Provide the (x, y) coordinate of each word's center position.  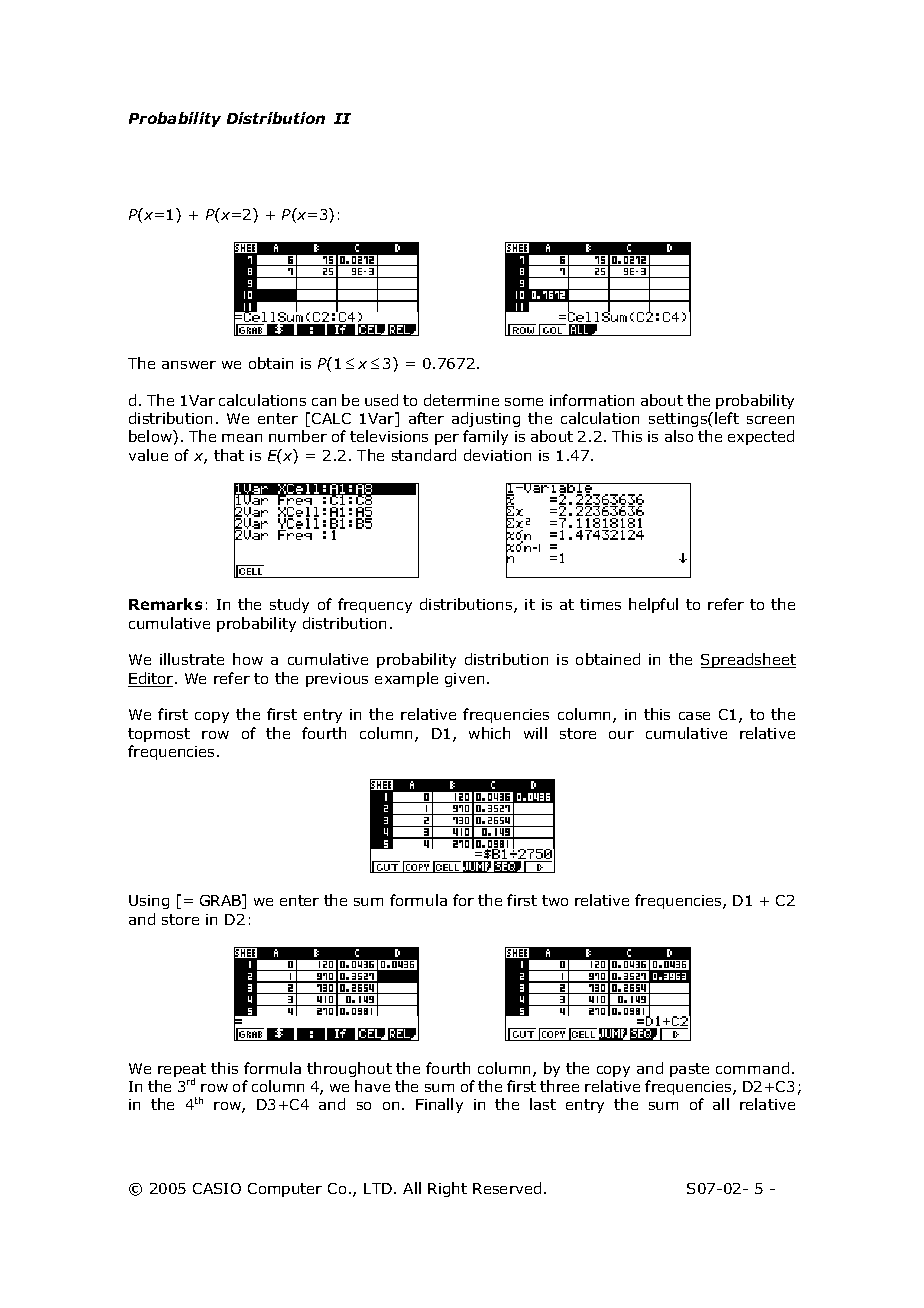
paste (689, 1070)
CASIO (217, 1188)
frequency (375, 605)
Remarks (165, 604)
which (489, 733)
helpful (653, 605)
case (694, 716)
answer (189, 365)
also (679, 436)
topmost (159, 735)
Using (149, 902)
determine (461, 400)
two (555, 900)
